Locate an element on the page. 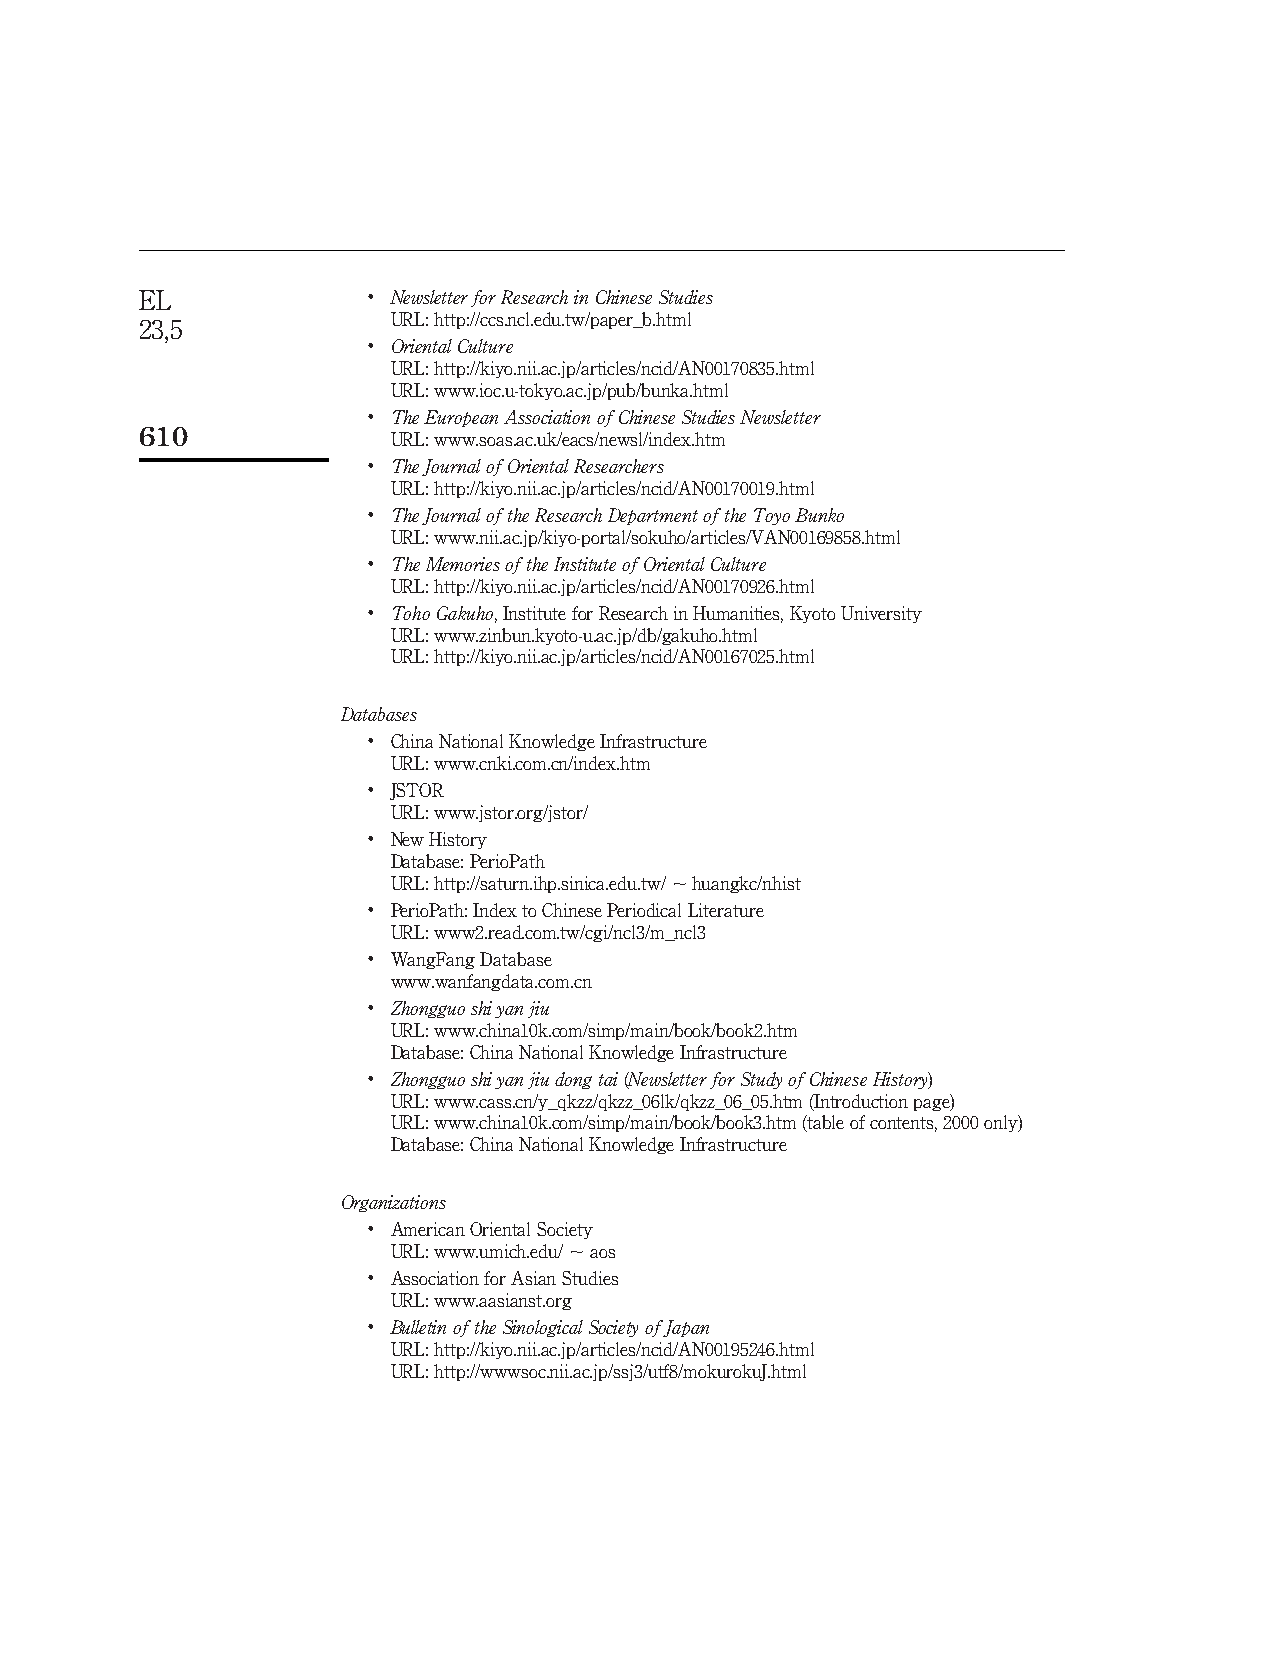 The width and height of the image is (1281, 1658). Department is located at coordinates (653, 516).
